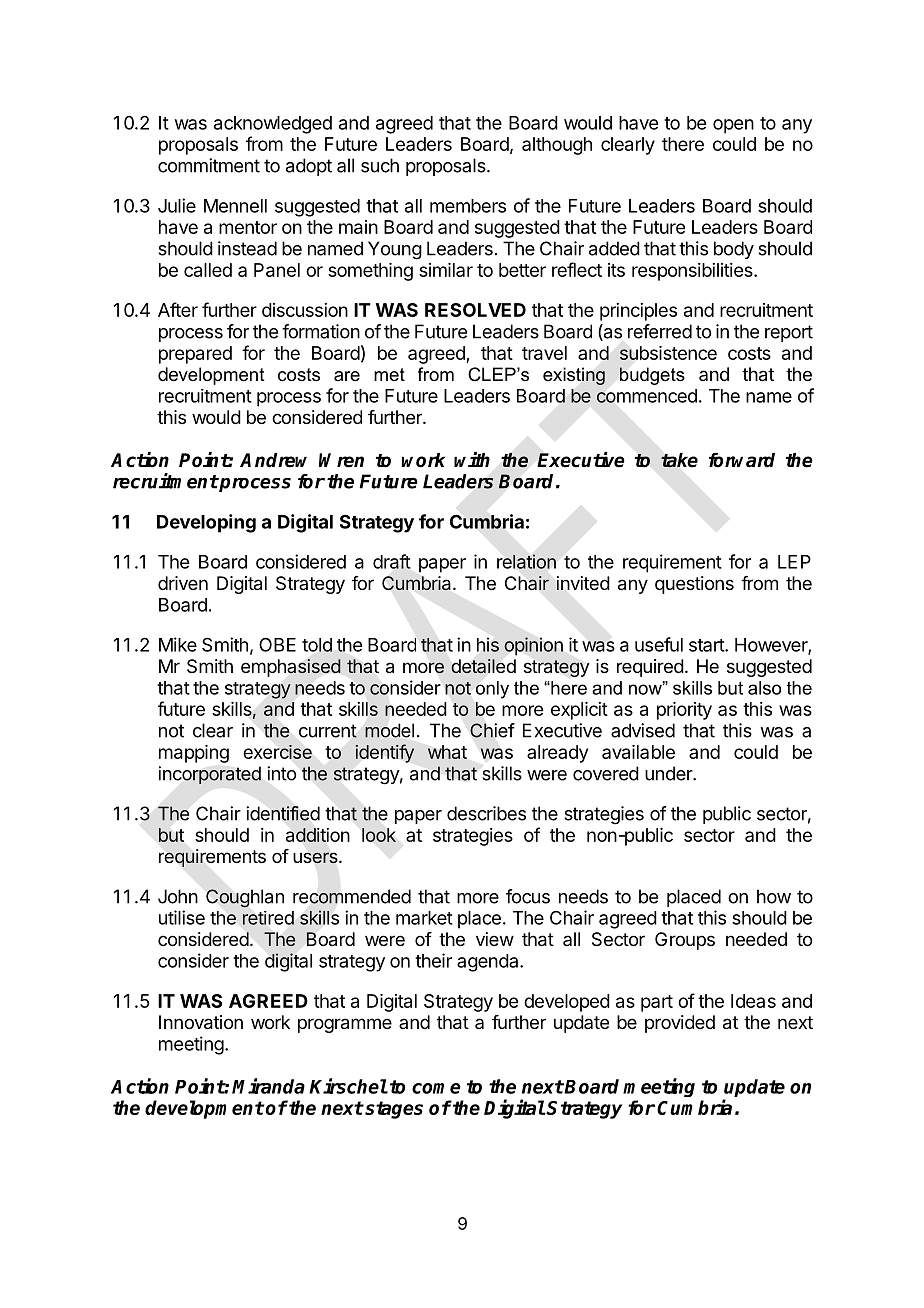 The height and width of the screenshot is (1308, 924). Describe the element at coordinates (733, 126) in the screenshot. I see `open` at that location.
